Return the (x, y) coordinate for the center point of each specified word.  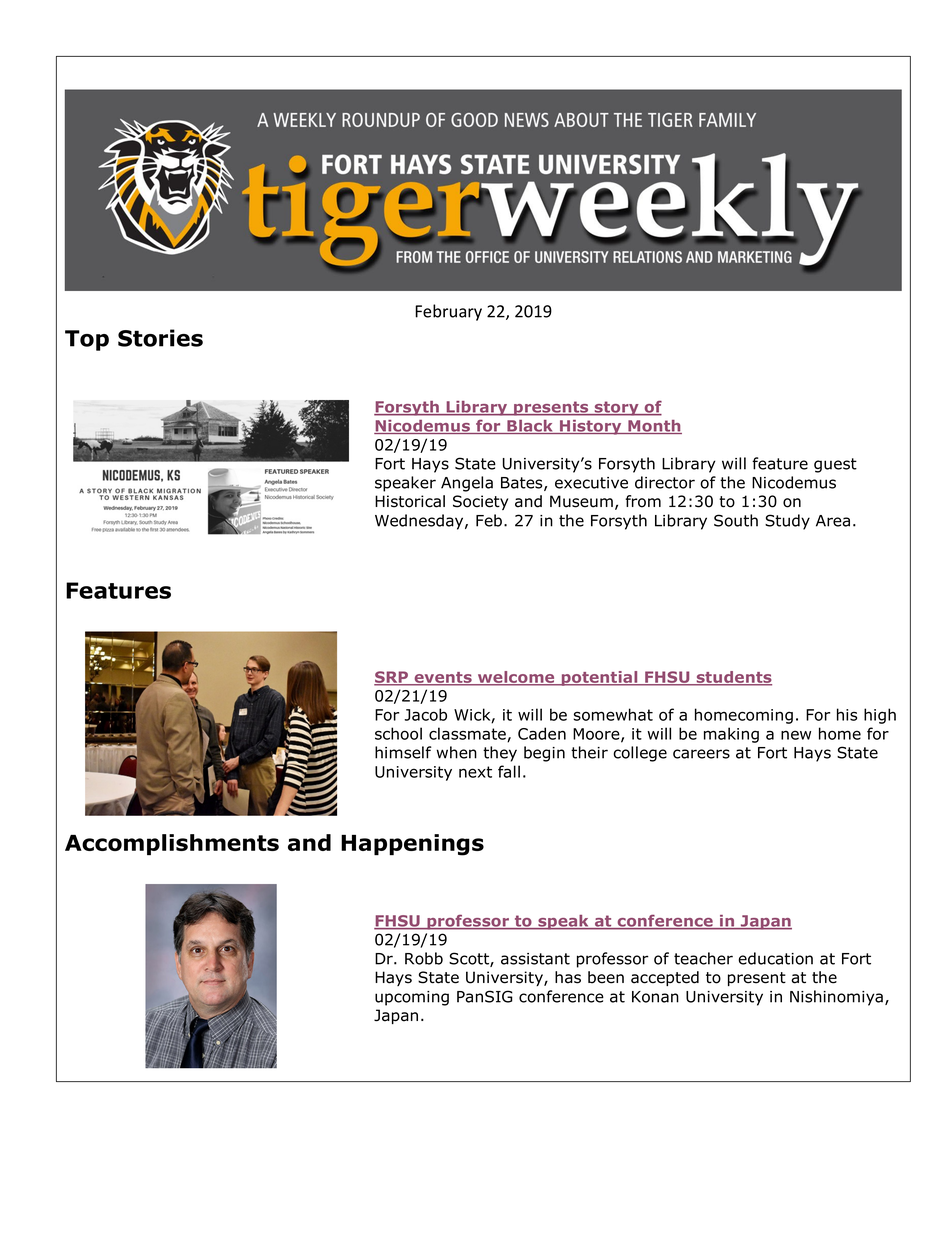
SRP (392, 678)
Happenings (412, 845)
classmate (468, 734)
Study (787, 522)
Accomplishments (172, 844)
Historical (410, 501)
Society (480, 502)
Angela (467, 484)
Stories (160, 338)
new (796, 735)
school (398, 733)
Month (654, 427)
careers (701, 754)
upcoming (412, 998)
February (448, 312)
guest (835, 465)
